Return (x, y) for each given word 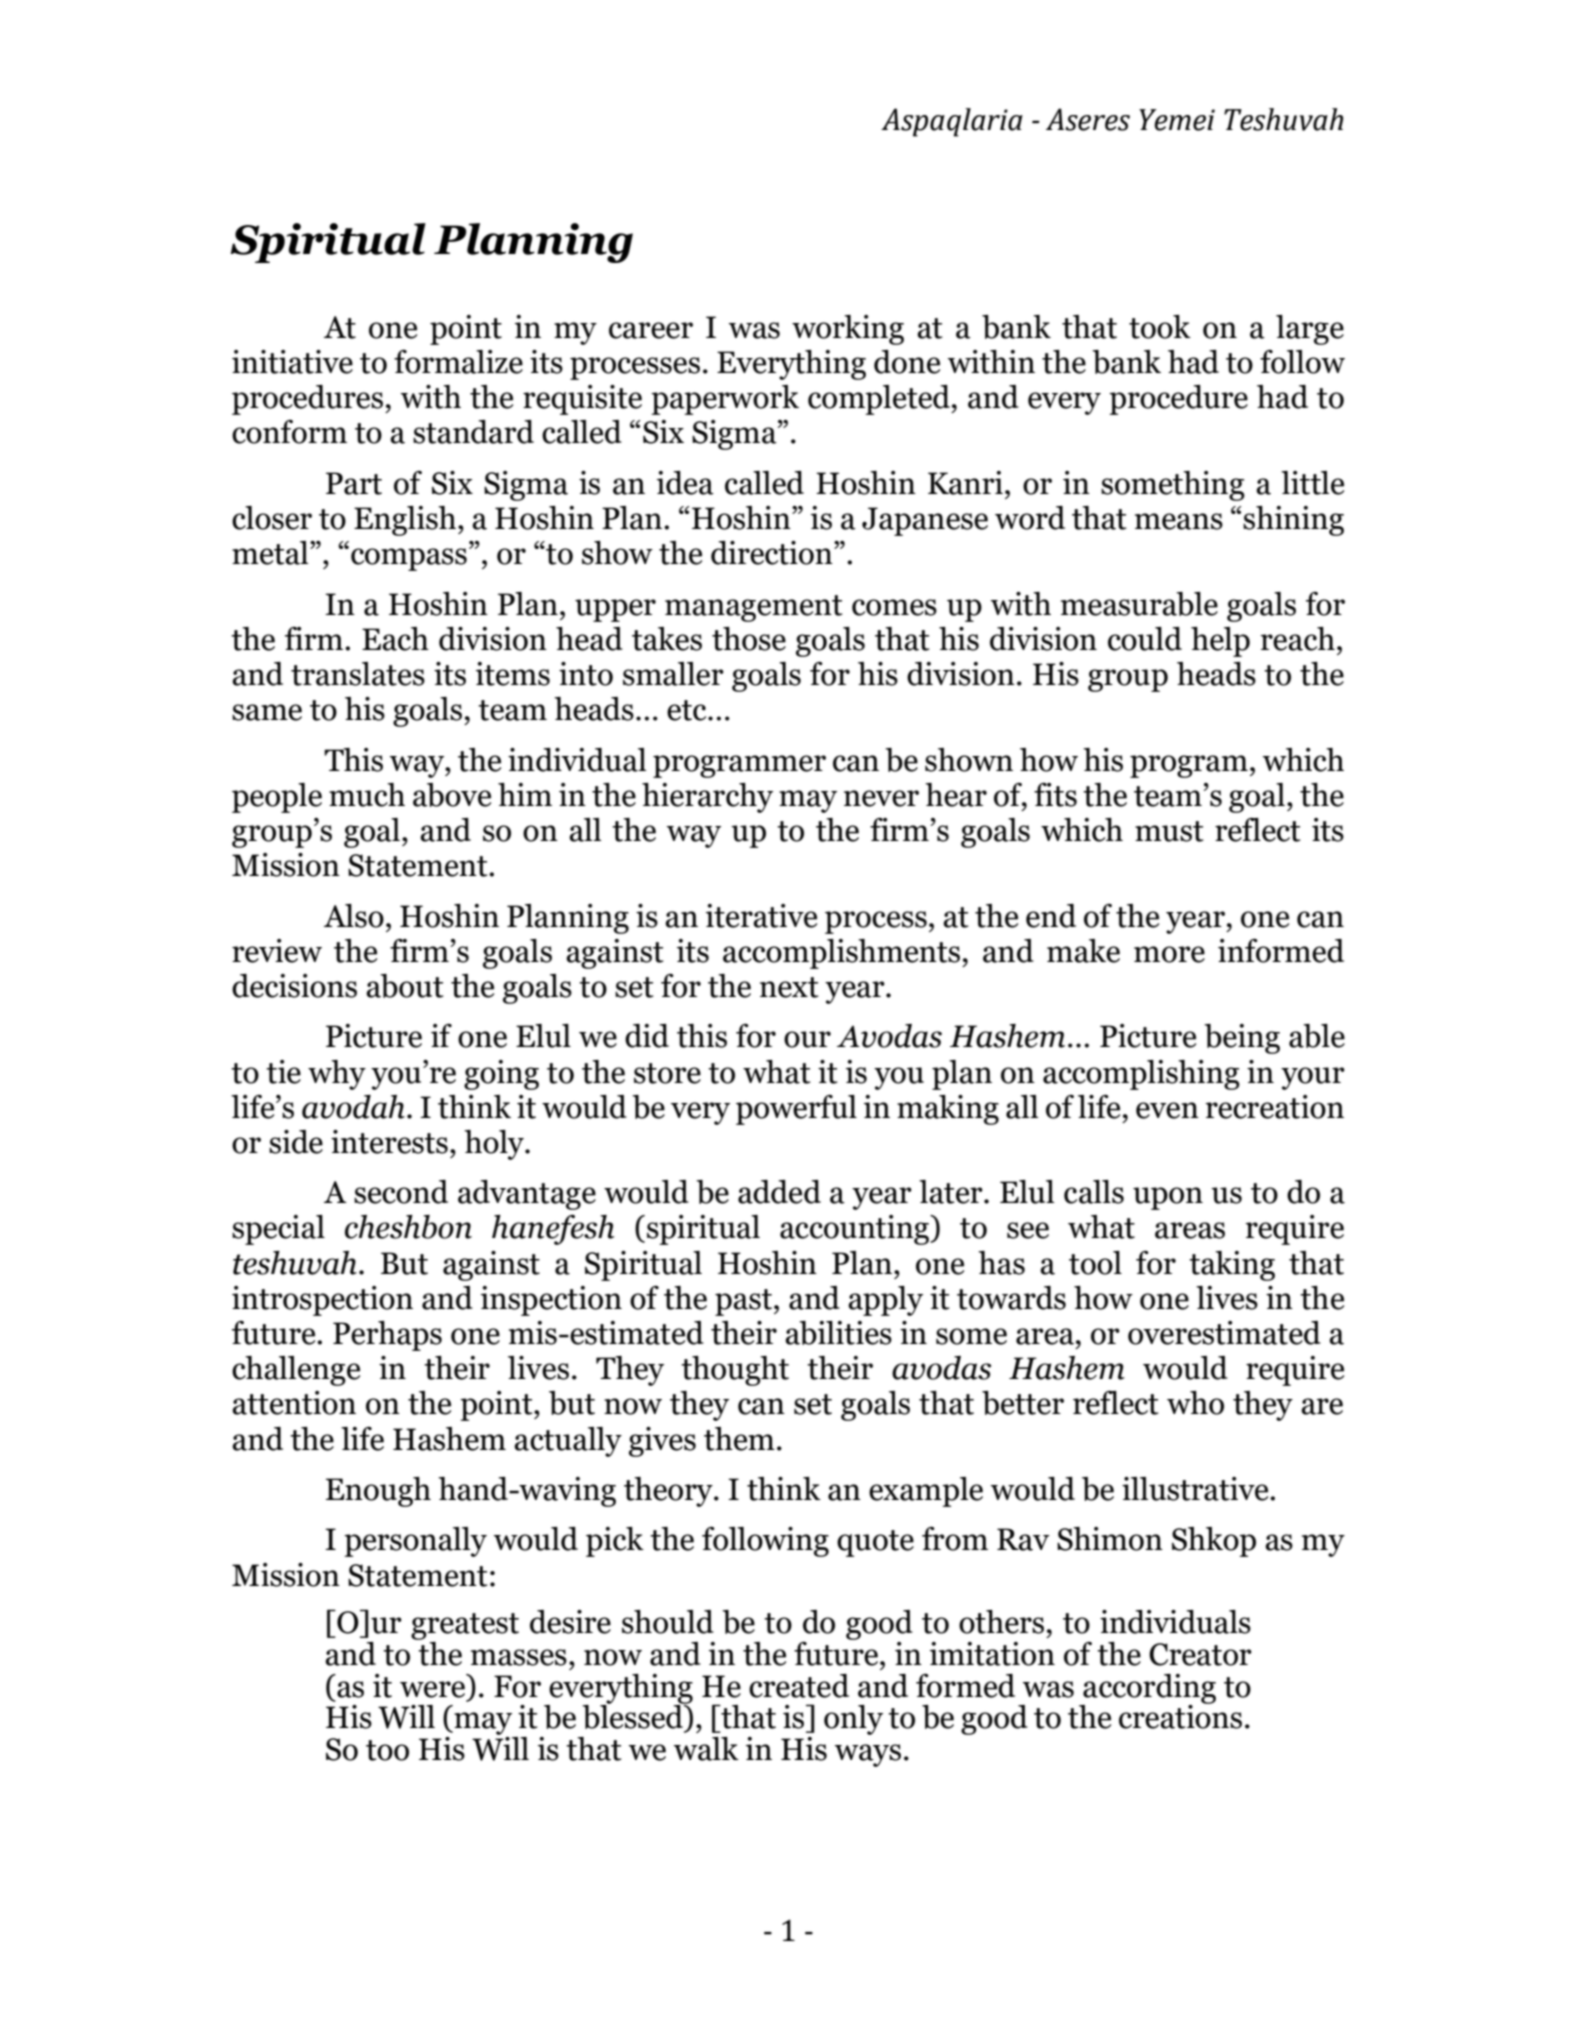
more (1169, 954)
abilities (838, 1333)
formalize (458, 362)
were (432, 1689)
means (1179, 521)
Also (354, 916)
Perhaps (387, 1336)
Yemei (1177, 120)
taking (1232, 1266)
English (406, 521)
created (799, 1686)
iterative (761, 916)
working (848, 330)
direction (773, 553)
